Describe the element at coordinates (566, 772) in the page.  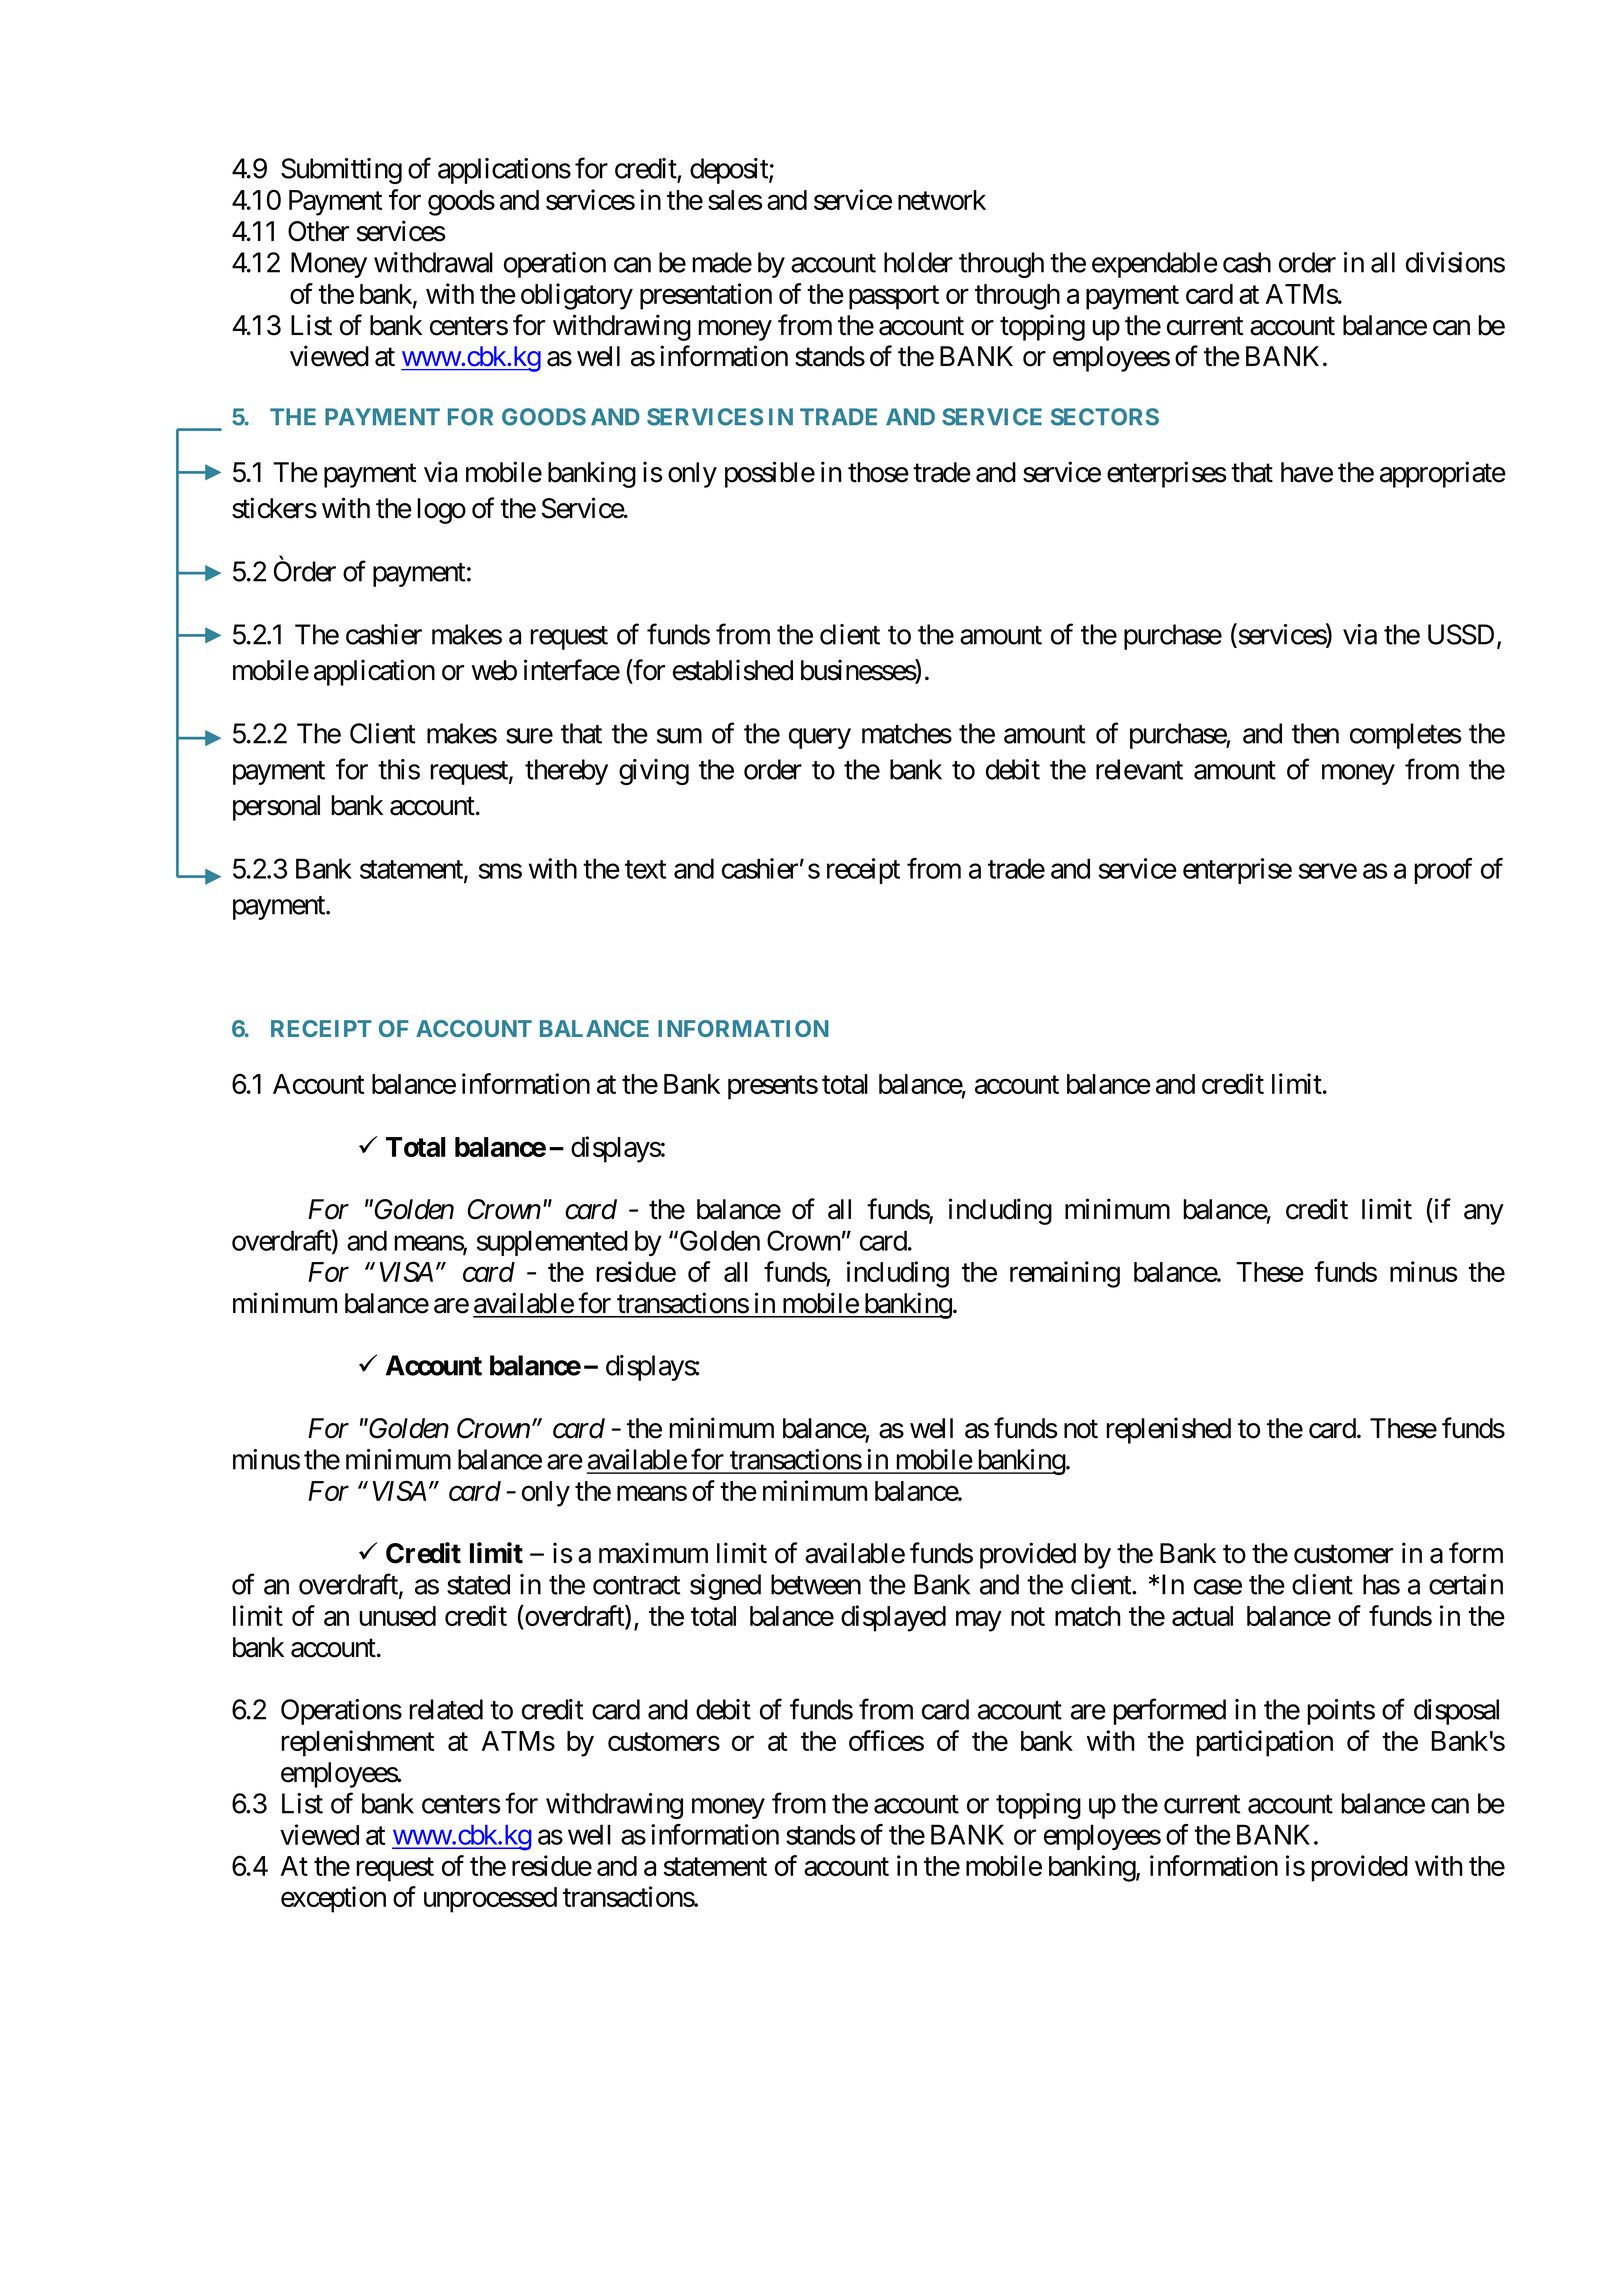
I see `thereby` at that location.
